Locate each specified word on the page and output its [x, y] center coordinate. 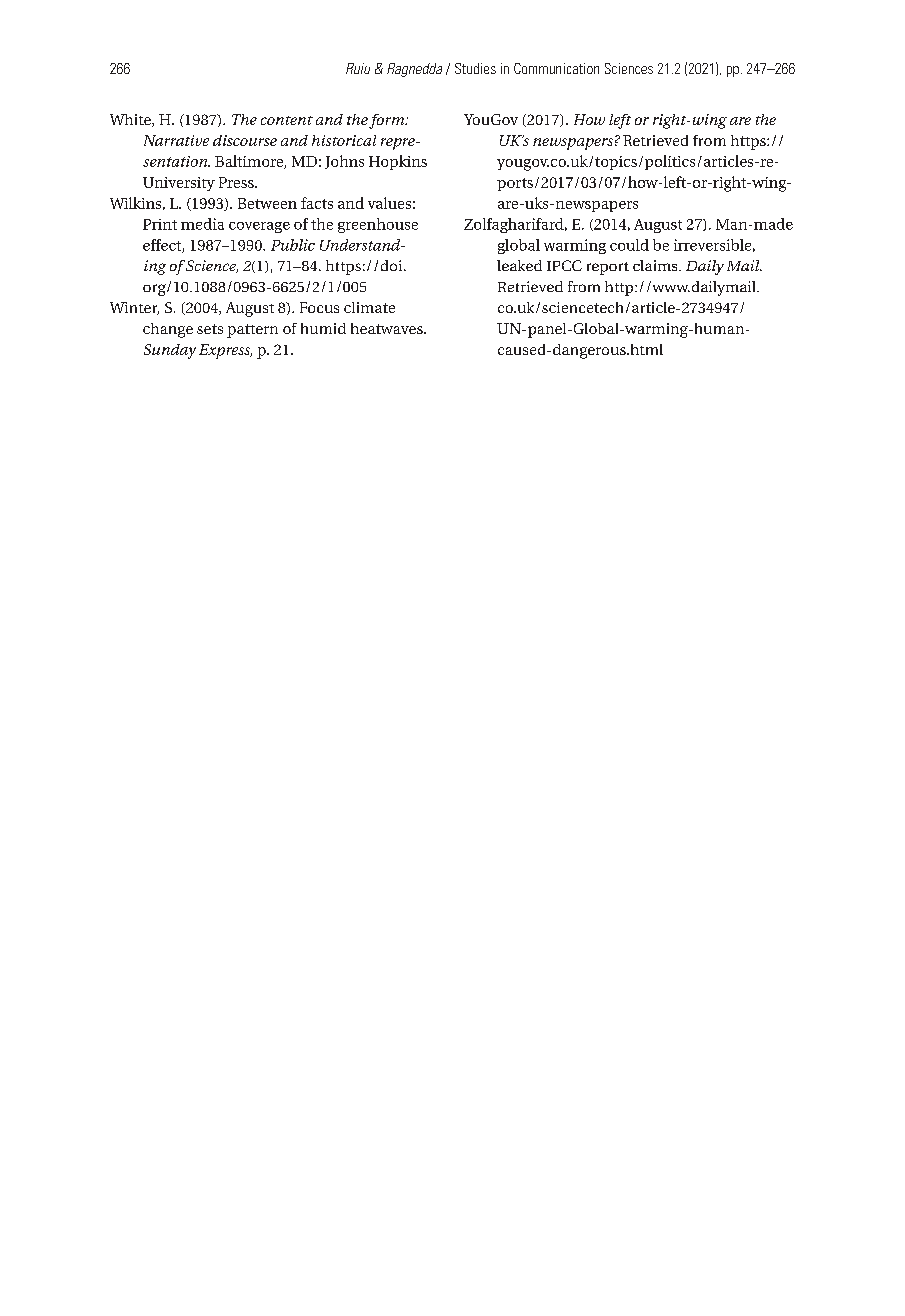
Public [293, 245]
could [629, 245]
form [388, 121]
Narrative [176, 140]
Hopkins [398, 162]
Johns [344, 162]
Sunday [170, 351]
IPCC [564, 265]
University [179, 184]
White [131, 120]
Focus [319, 307]
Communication [556, 68]
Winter [134, 308]
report [608, 268]
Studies [475, 68]
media [202, 224]
